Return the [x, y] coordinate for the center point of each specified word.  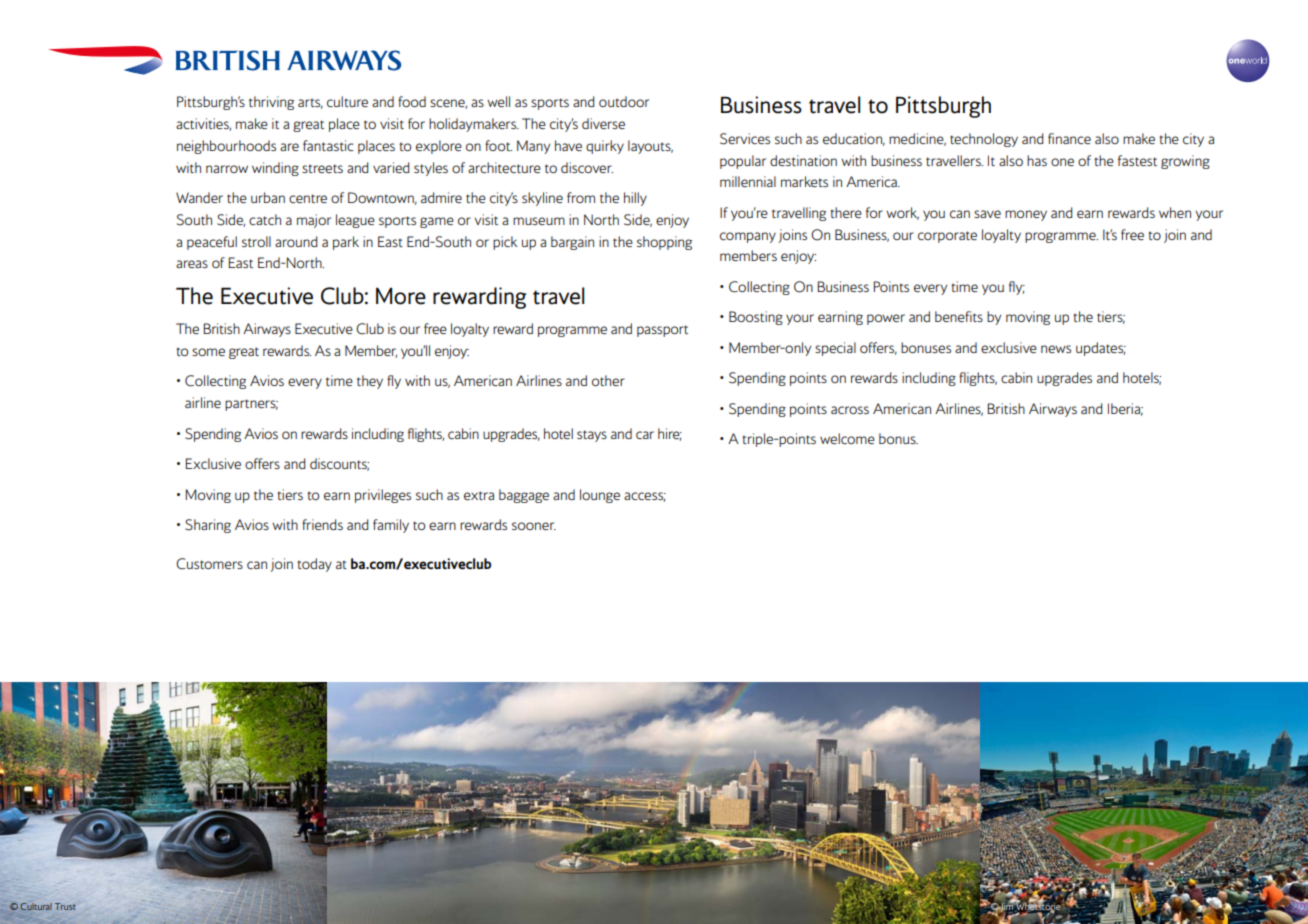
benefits [959, 316]
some [208, 352]
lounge [600, 496]
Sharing [208, 526]
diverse [603, 123]
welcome [847, 438]
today [314, 565]
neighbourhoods [226, 147]
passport [662, 331]
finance [1069, 138]
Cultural [36, 906]
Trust [65, 906]
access [645, 497]
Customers [209, 564]
